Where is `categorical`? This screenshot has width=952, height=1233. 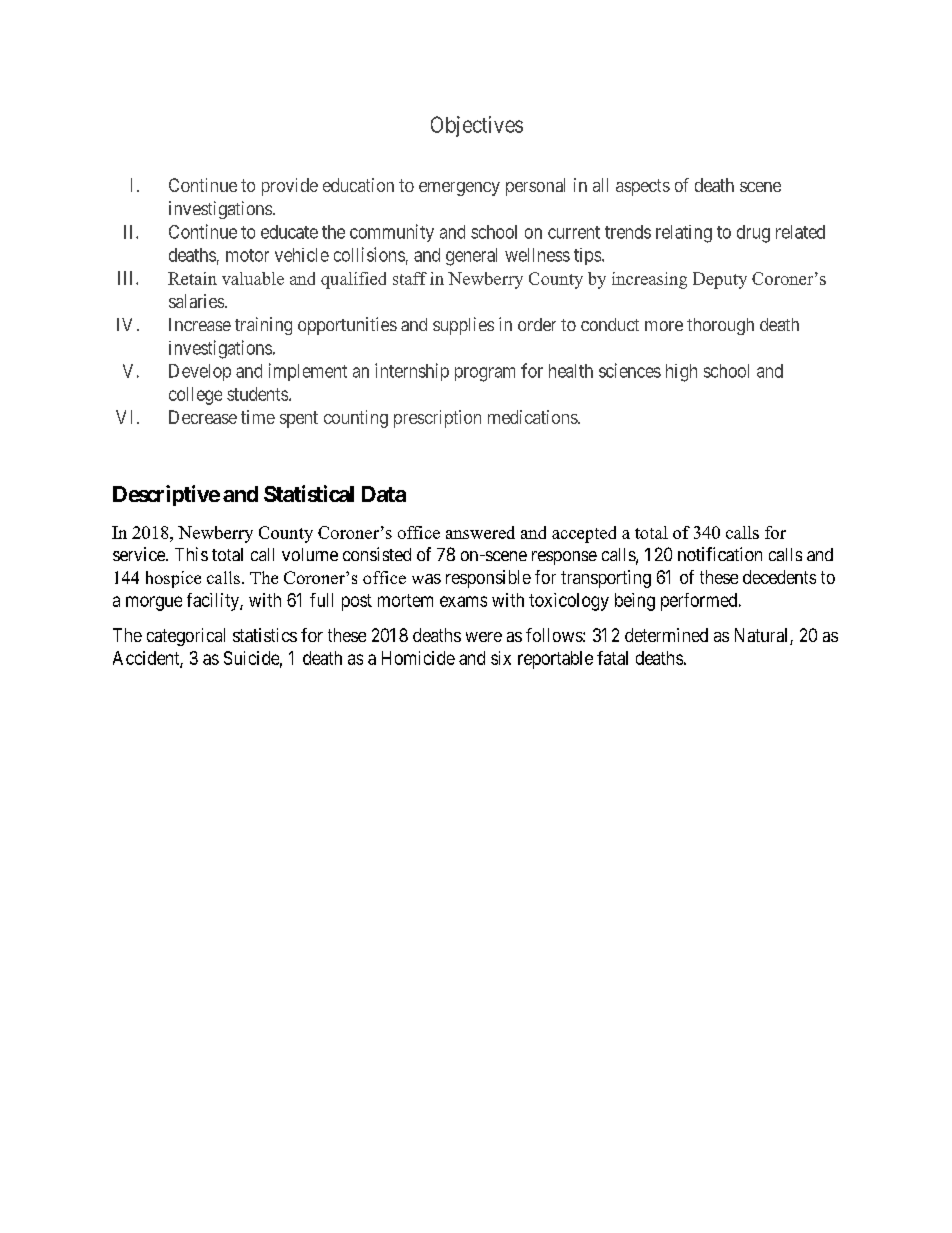
categorical is located at coordinates (186, 637).
